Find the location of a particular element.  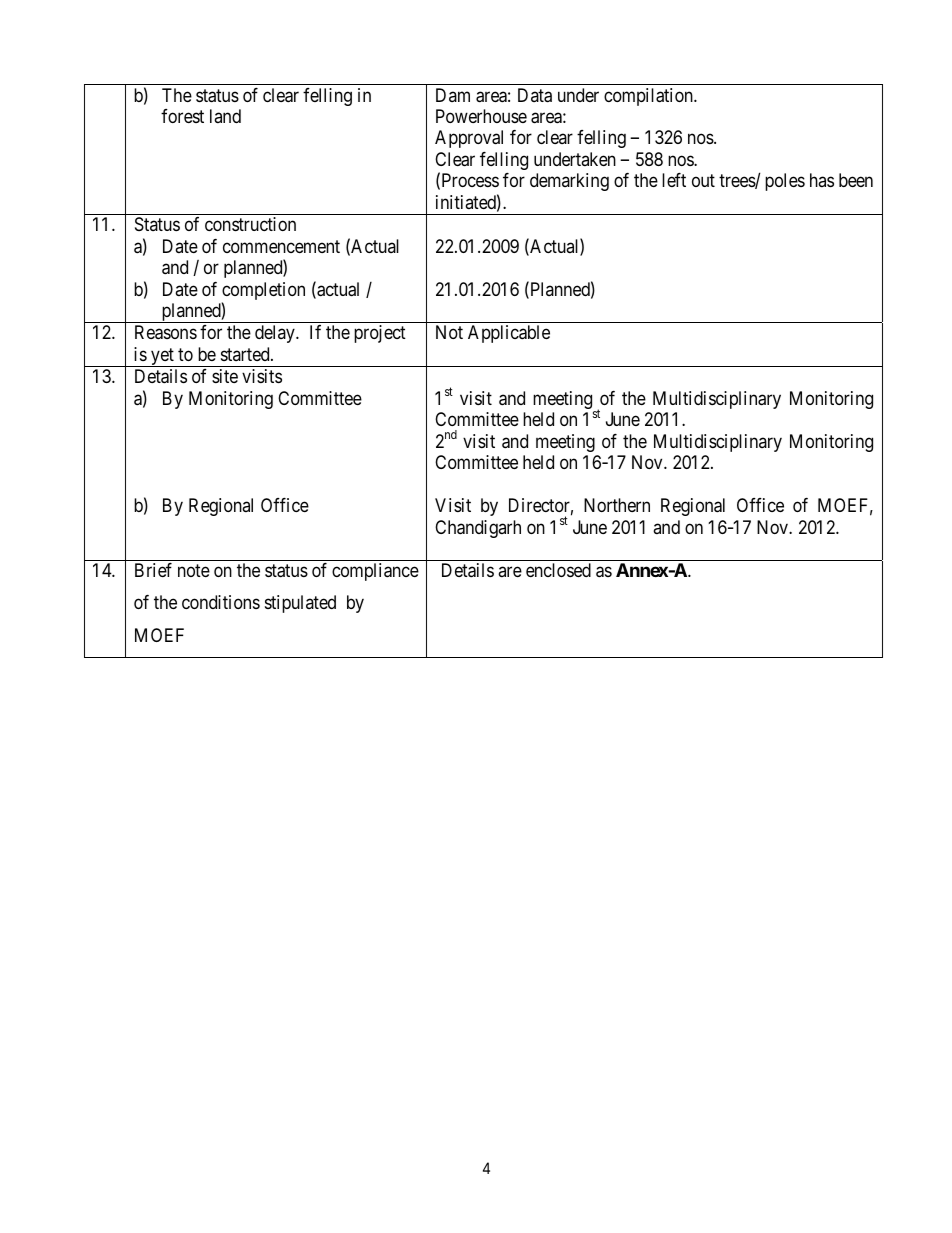

Northern is located at coordinates (617, 505).
